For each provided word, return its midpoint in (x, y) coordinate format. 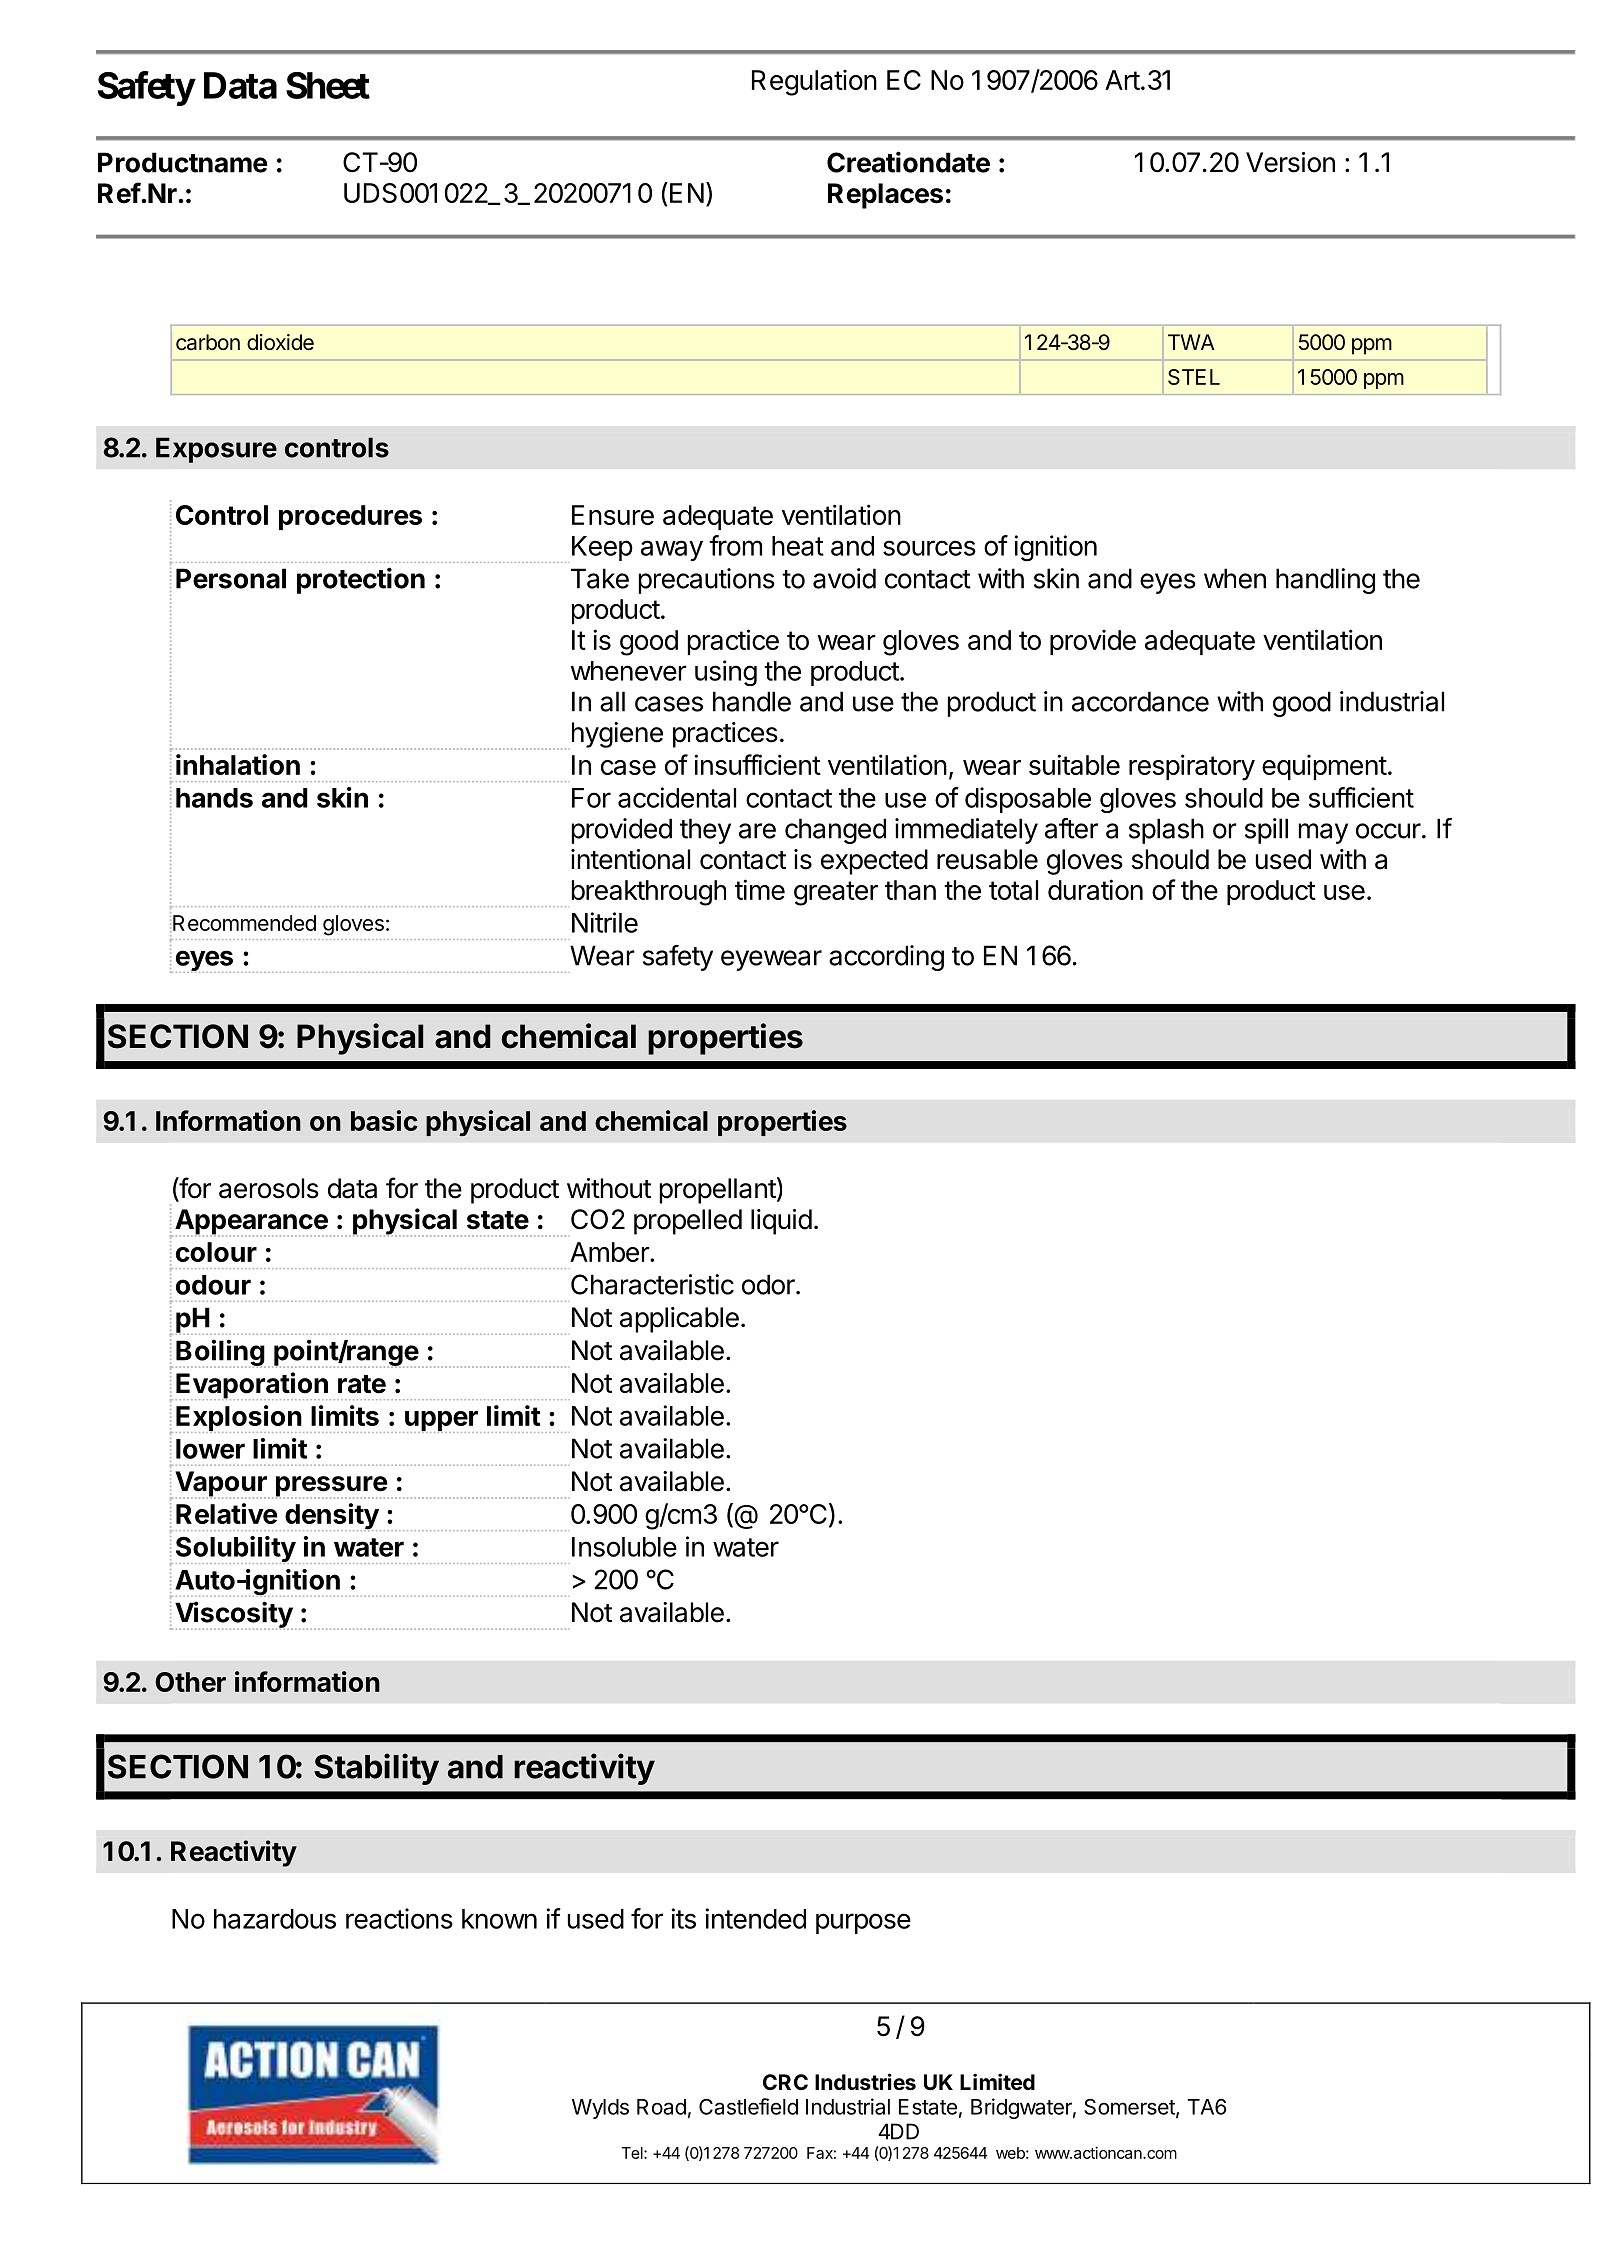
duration (1095, 889)
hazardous (275, 1919)
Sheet (328, 85)
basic (384, 1120)
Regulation (814, 82)
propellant (718, 1191)
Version (1290, 162)
